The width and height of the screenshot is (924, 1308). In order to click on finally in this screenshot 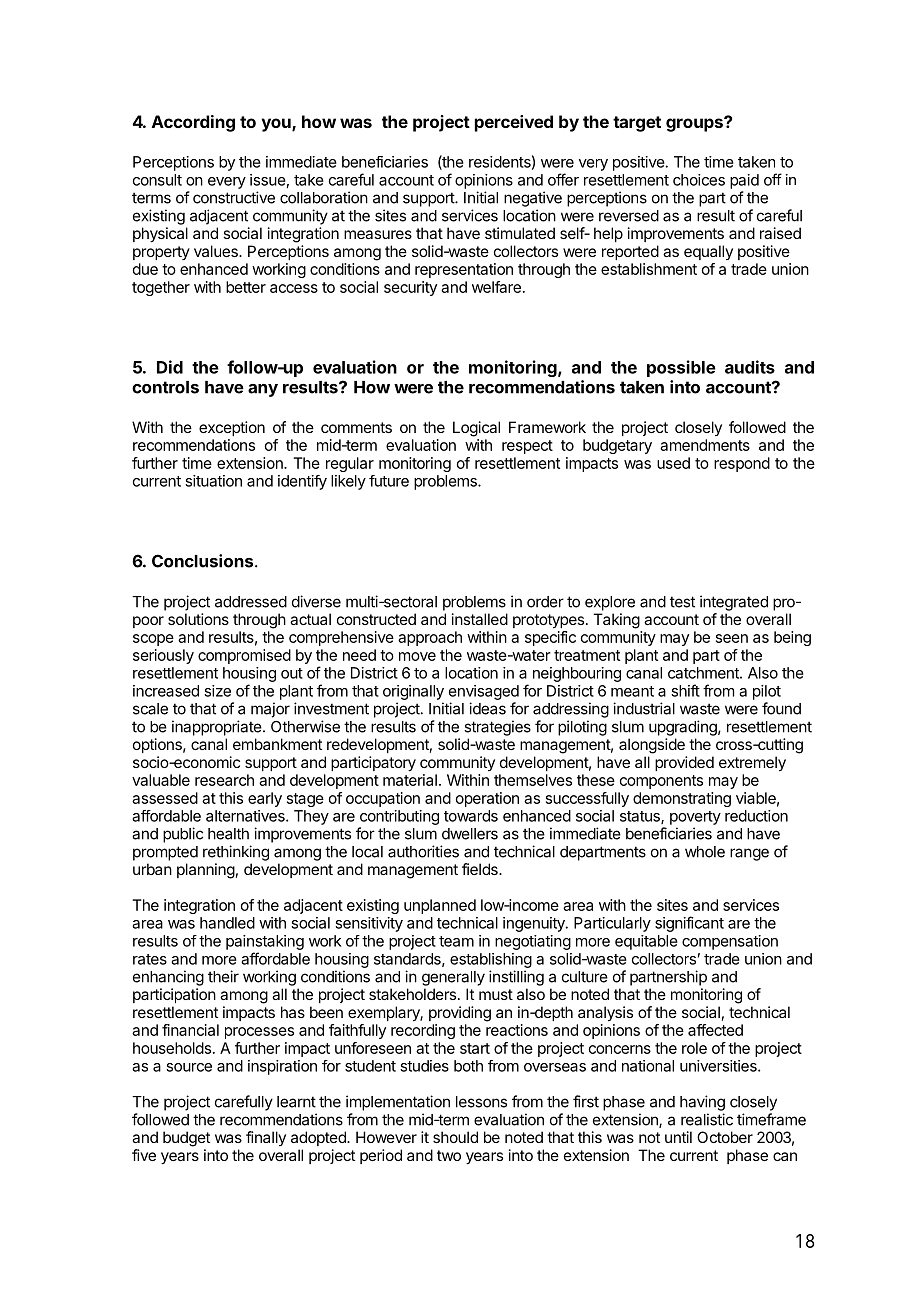, I will do `click(266, 1138)`.
